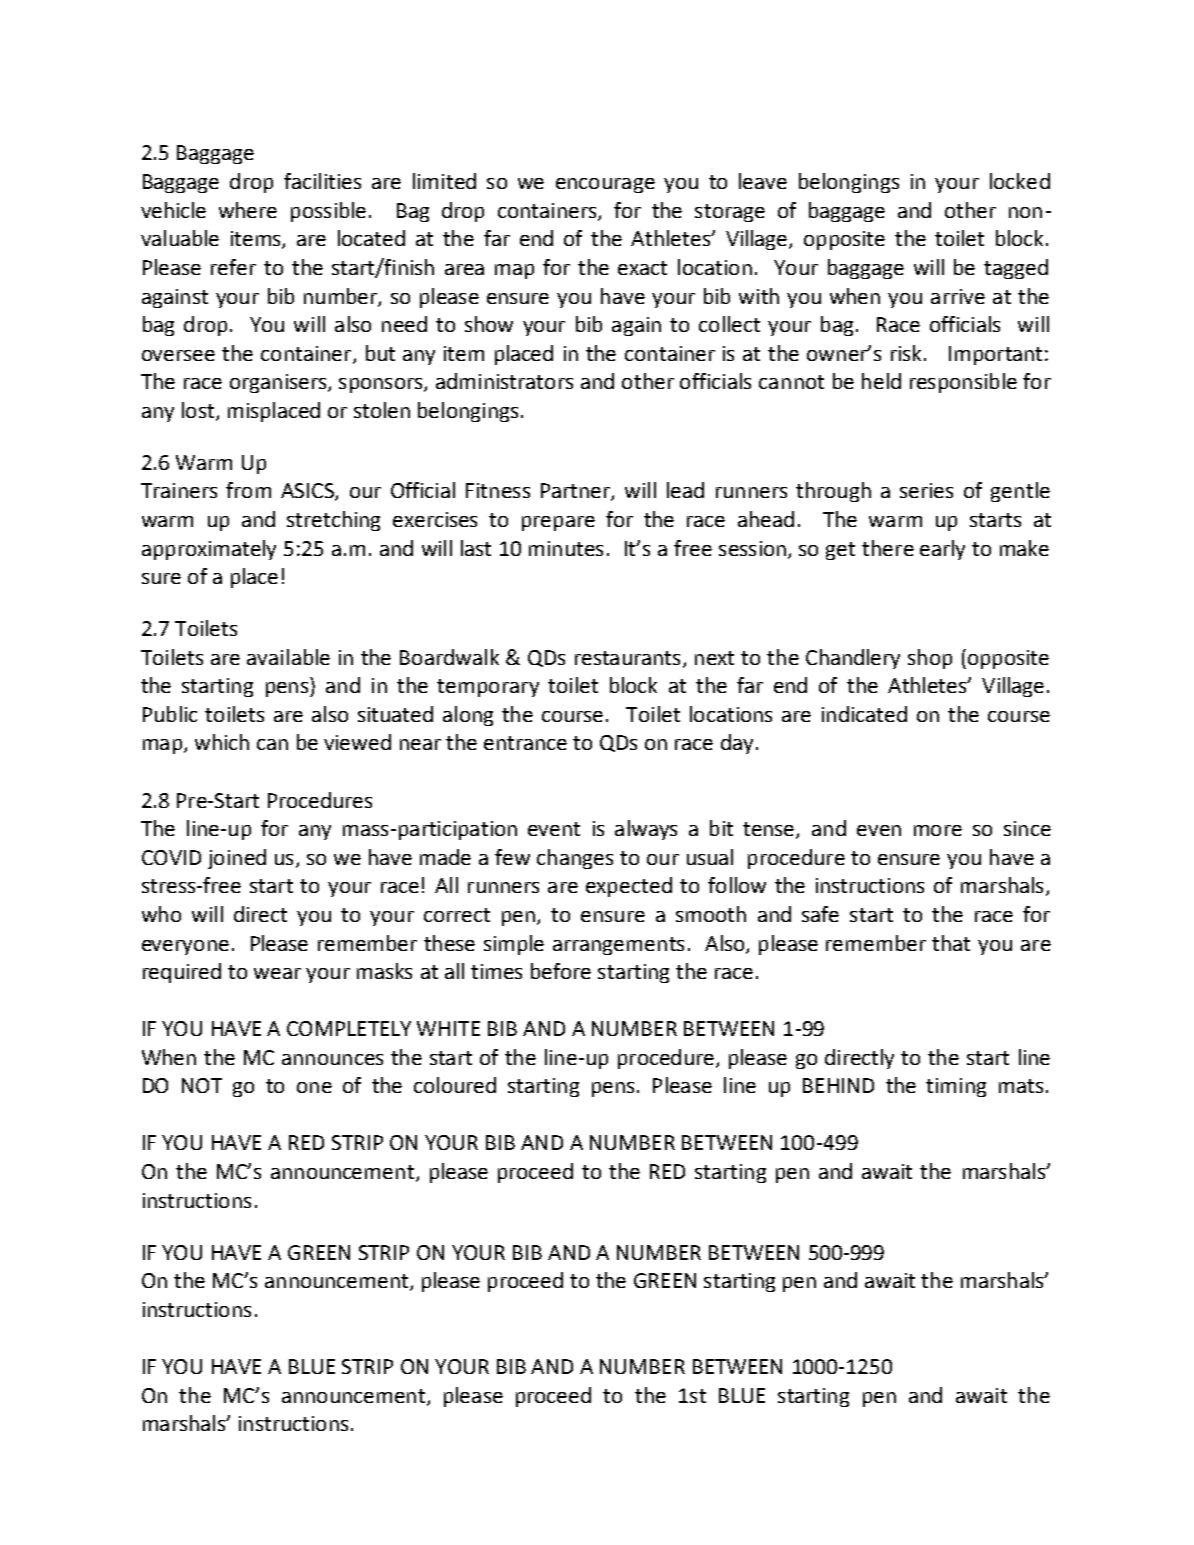 The image size is (1194, 1545). I want to click on early, so click(942, 550).
